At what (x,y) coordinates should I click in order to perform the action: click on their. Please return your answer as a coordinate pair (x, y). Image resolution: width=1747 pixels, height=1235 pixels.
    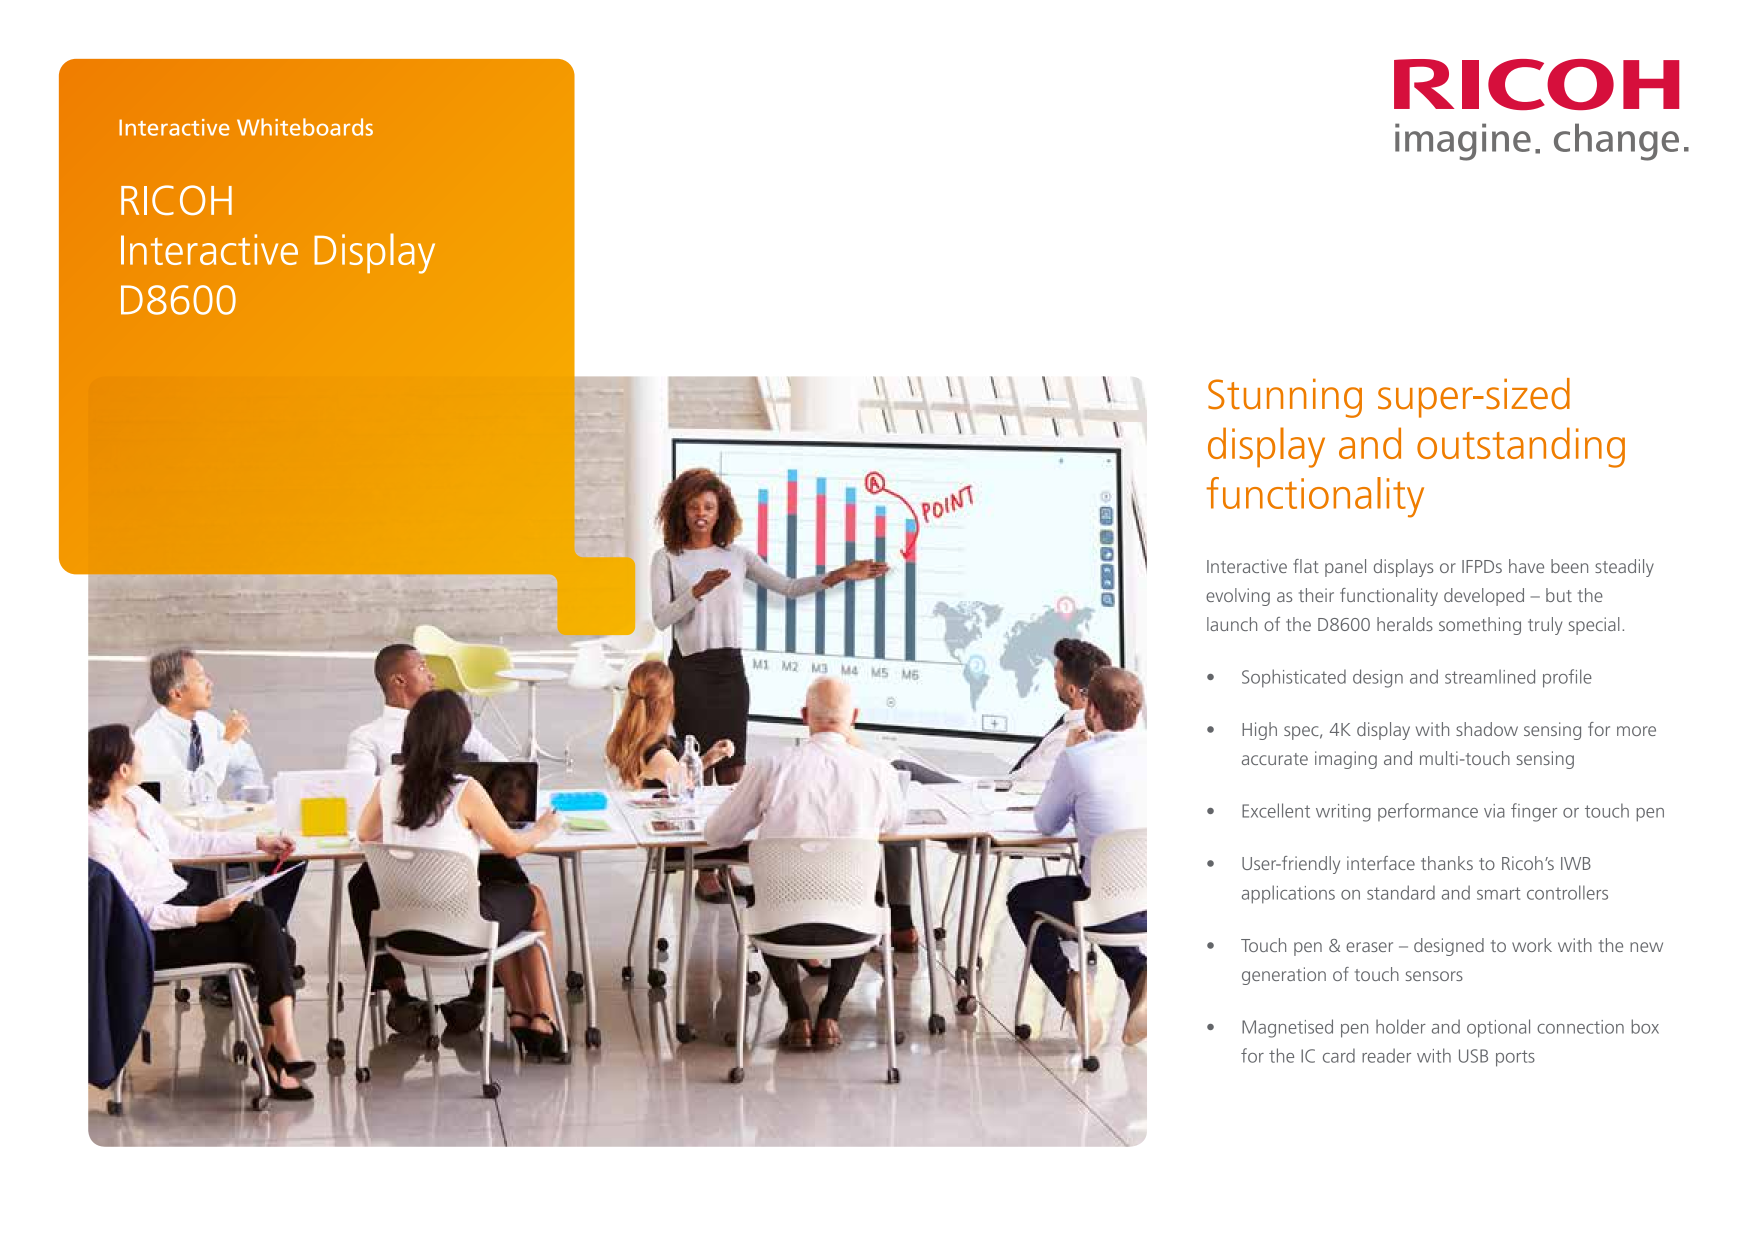
    Looking at the image, I should click on (1316, 595).
